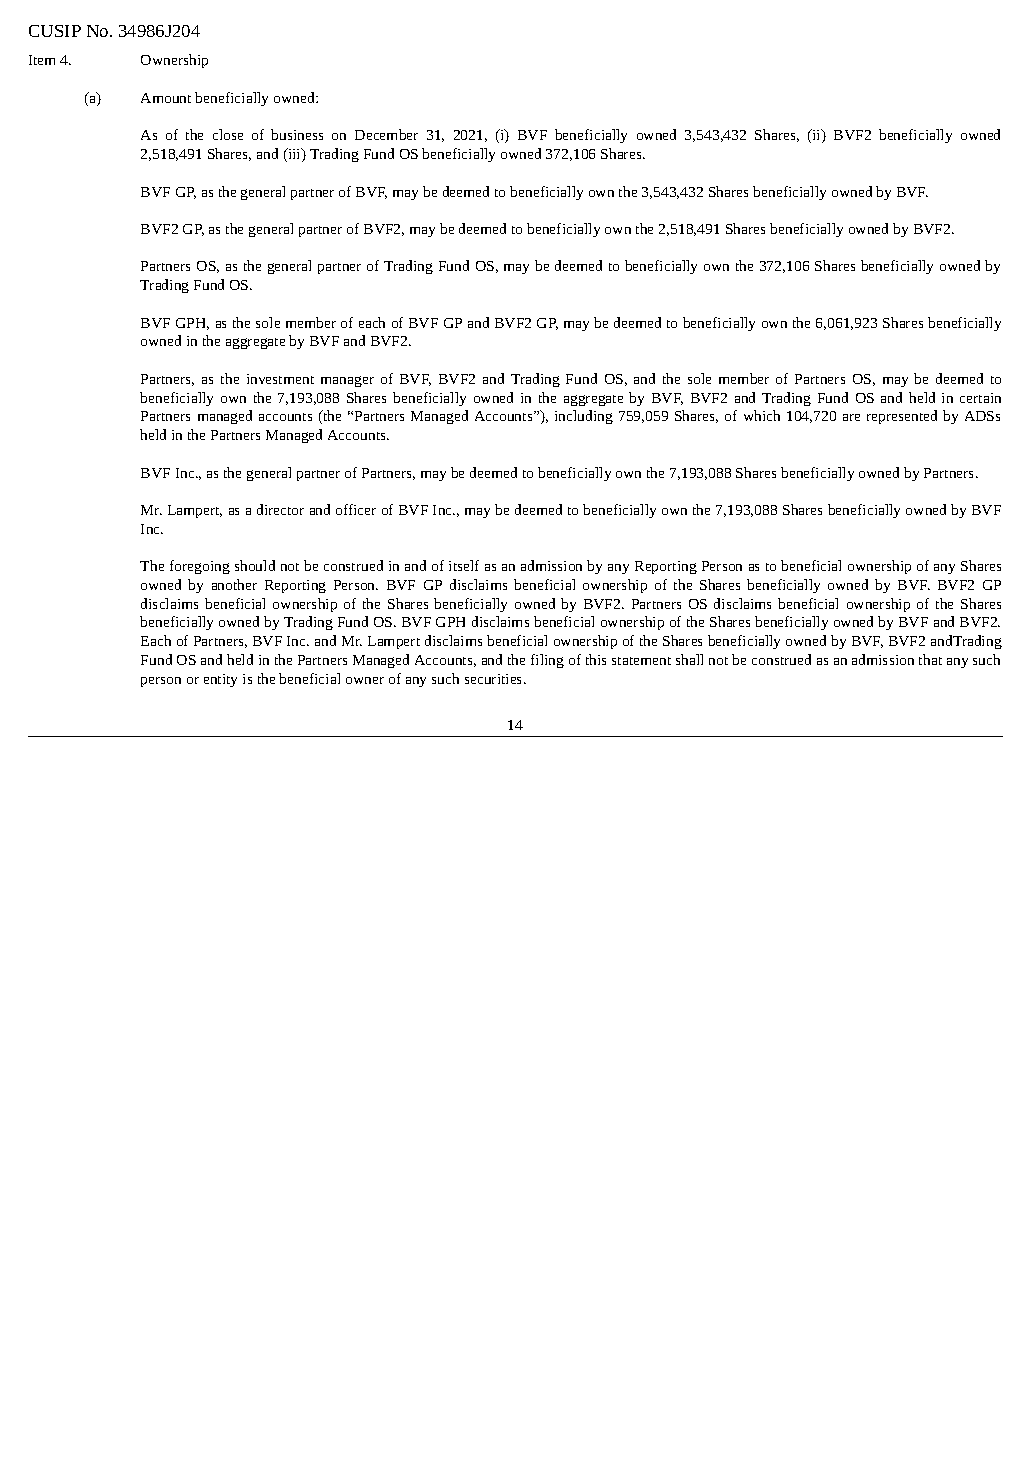 This image has width=1032, height=1460. What do you see at coordinates (547, 661) in the image?
I see `filing` at bounding box center [547, 661].
